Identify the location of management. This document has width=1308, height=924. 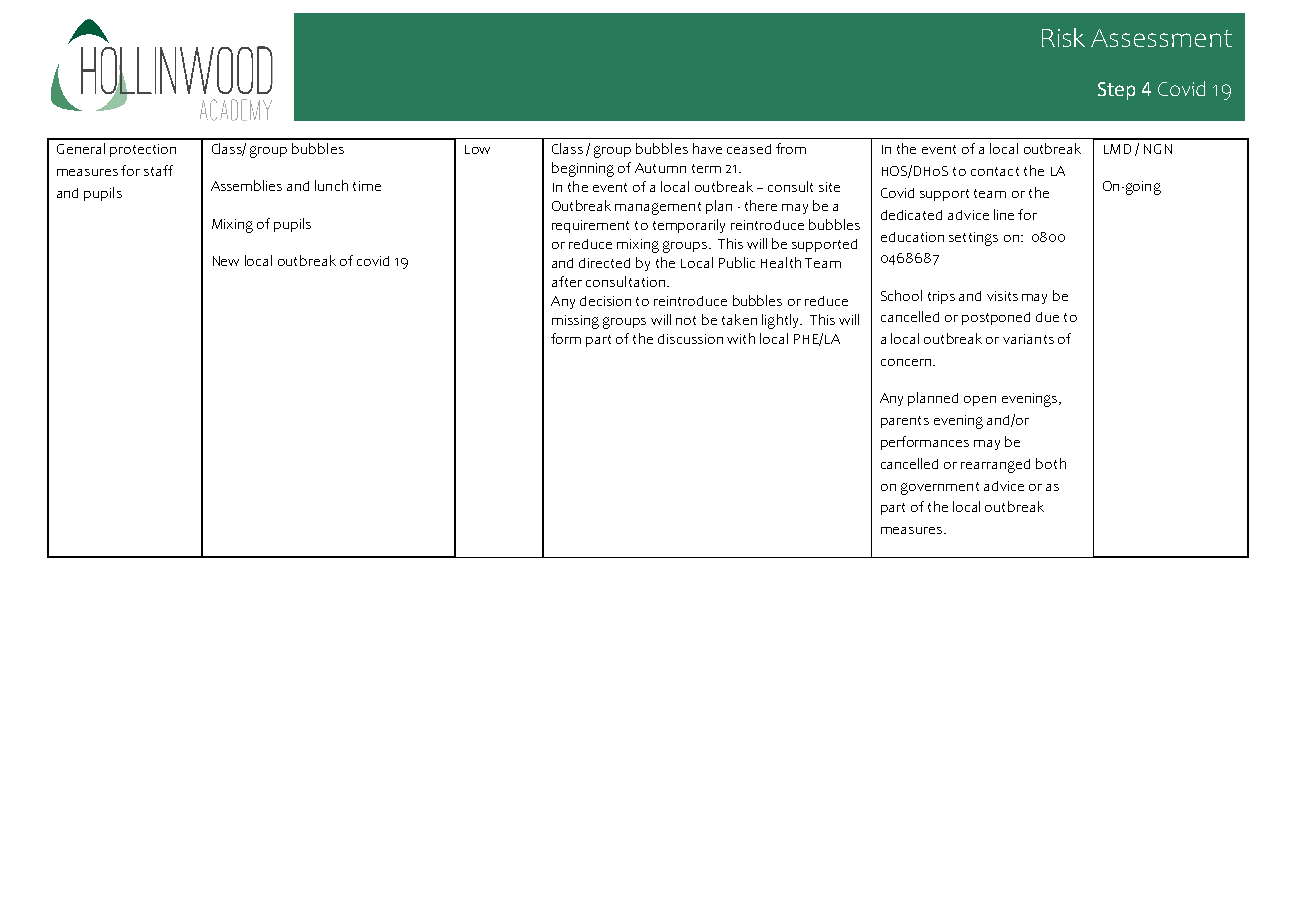
(658, 208).
